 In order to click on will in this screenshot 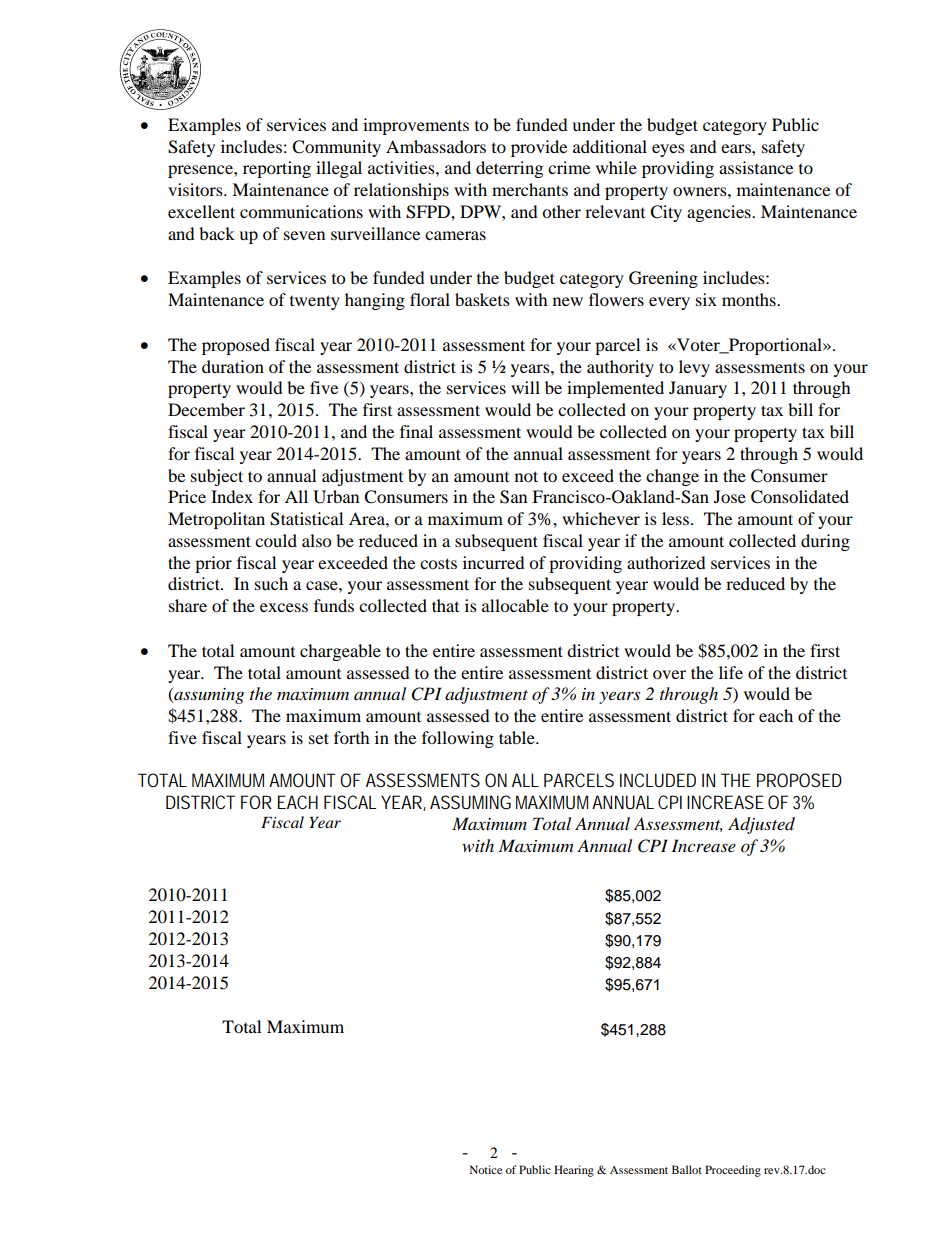, I will do `click(525, 387)`.
